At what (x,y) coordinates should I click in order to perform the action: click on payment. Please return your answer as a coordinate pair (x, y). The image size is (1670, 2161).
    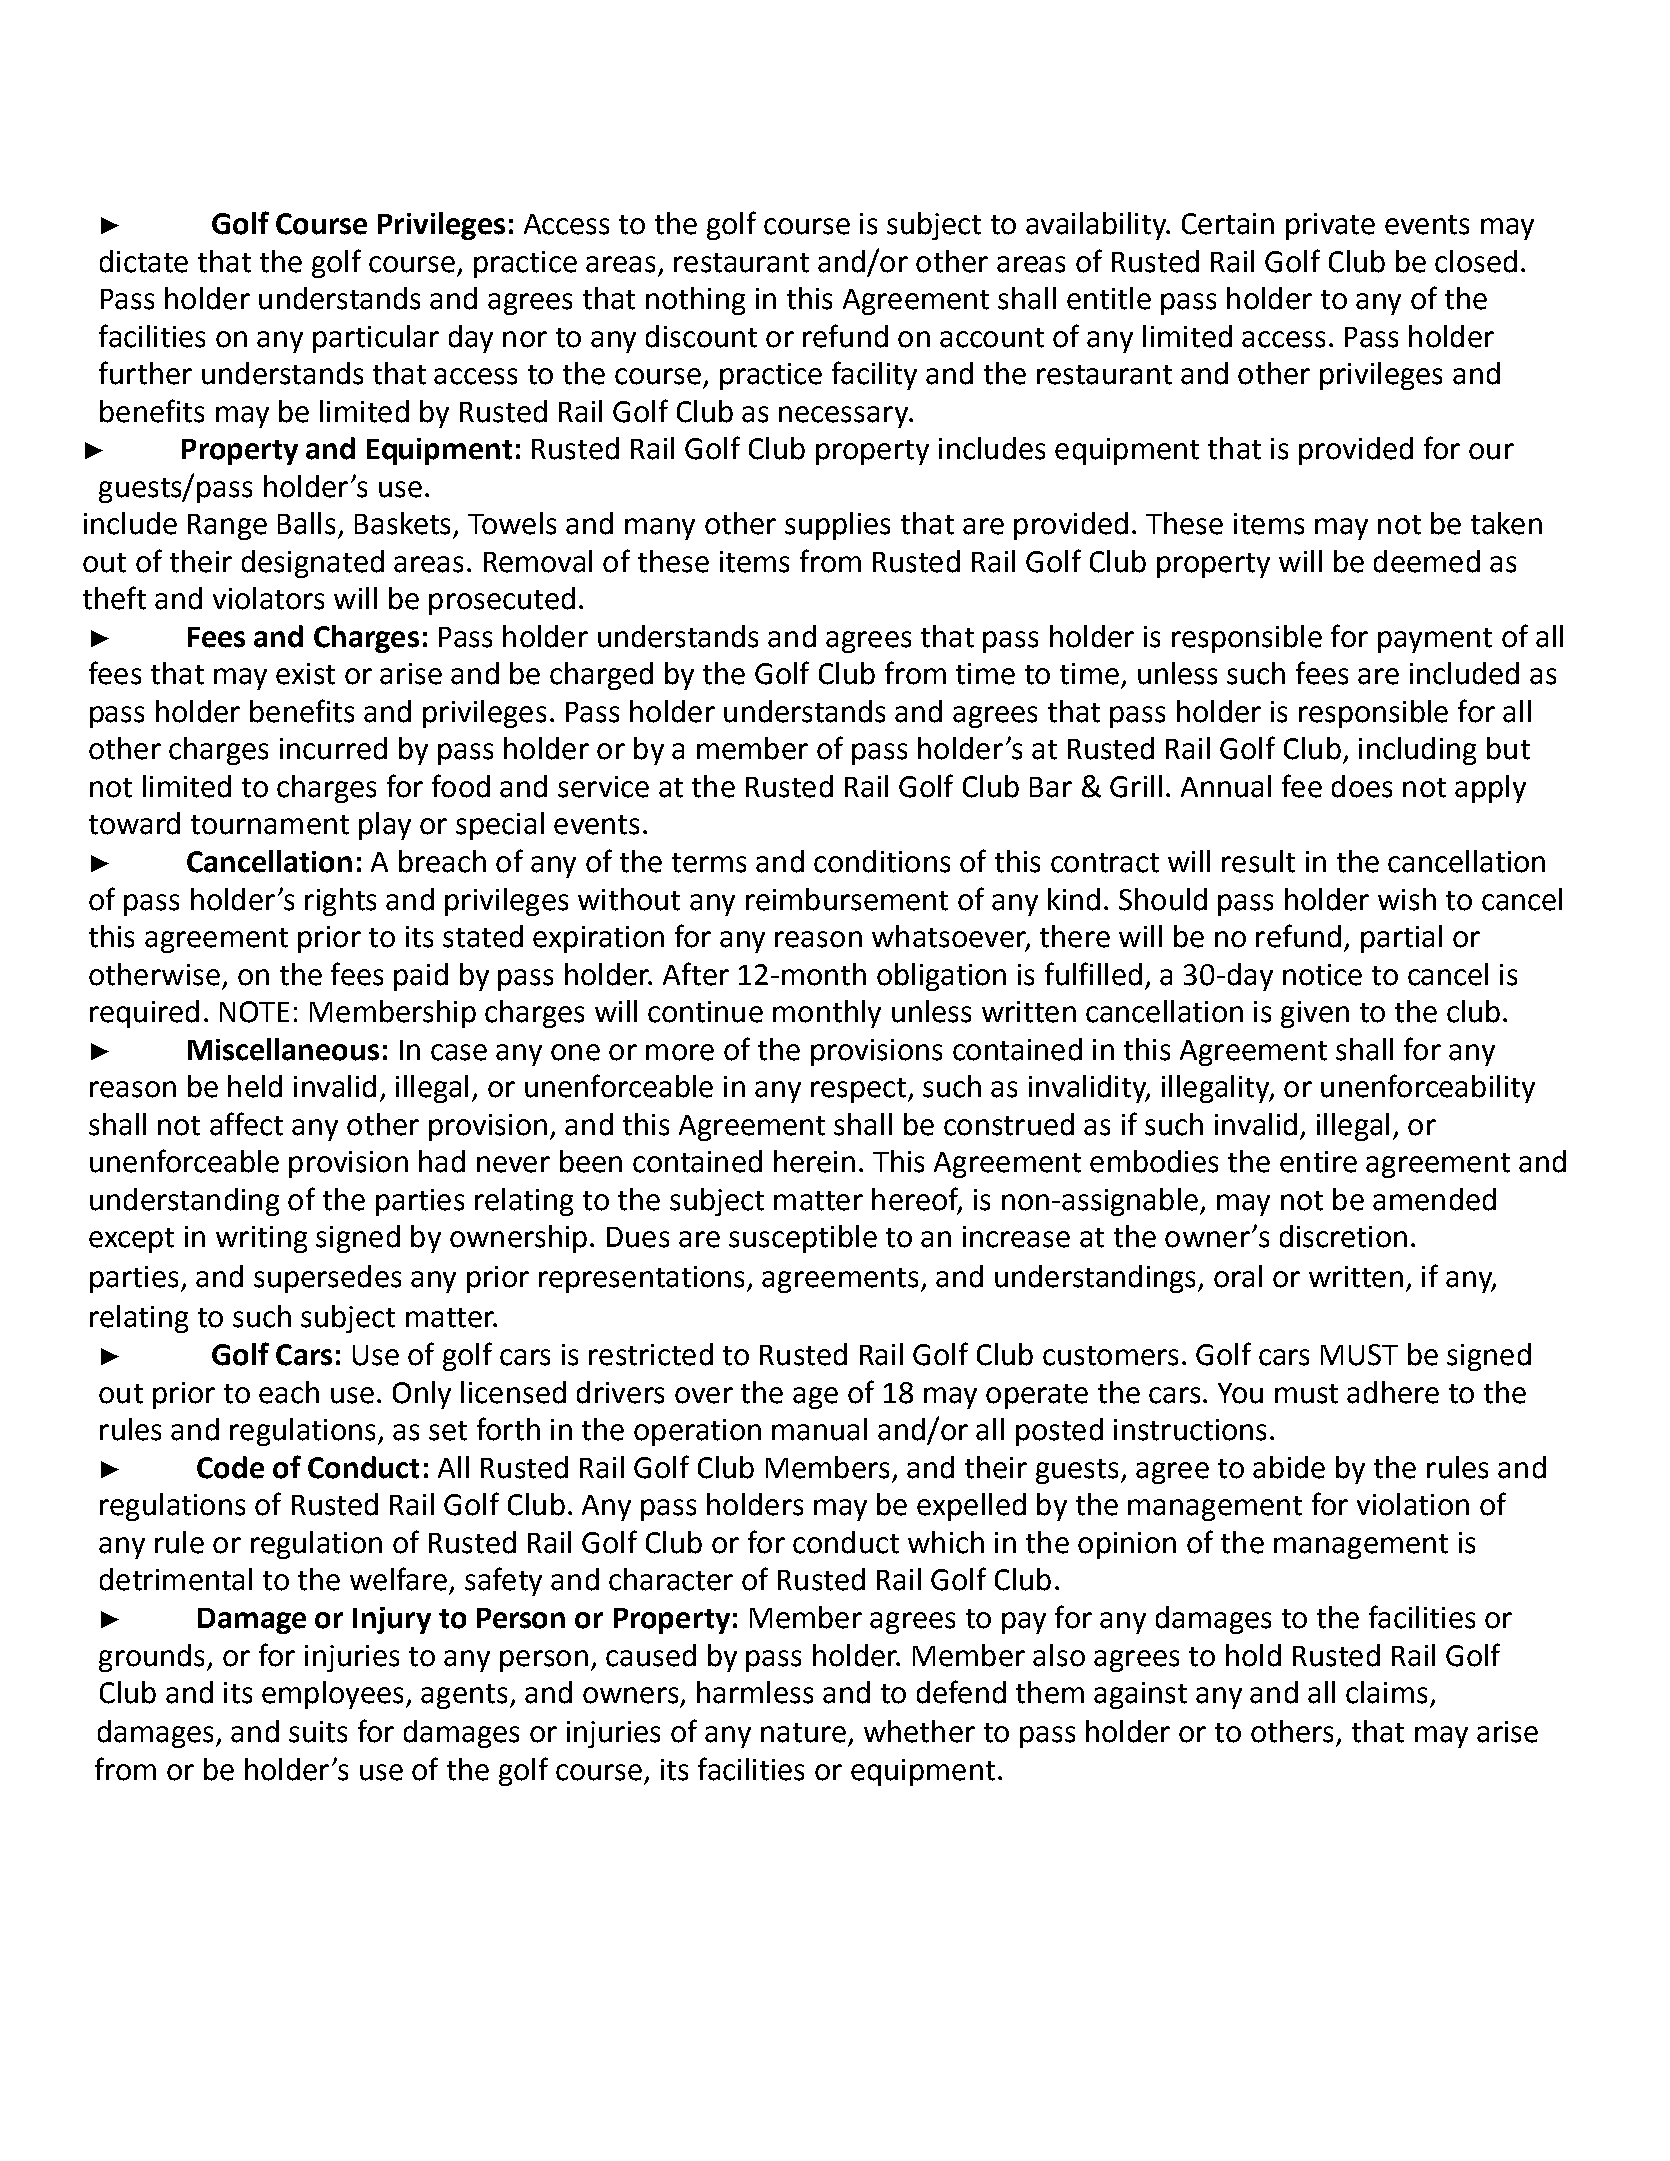
    Looking at the image, I should click on (1435, 640).
